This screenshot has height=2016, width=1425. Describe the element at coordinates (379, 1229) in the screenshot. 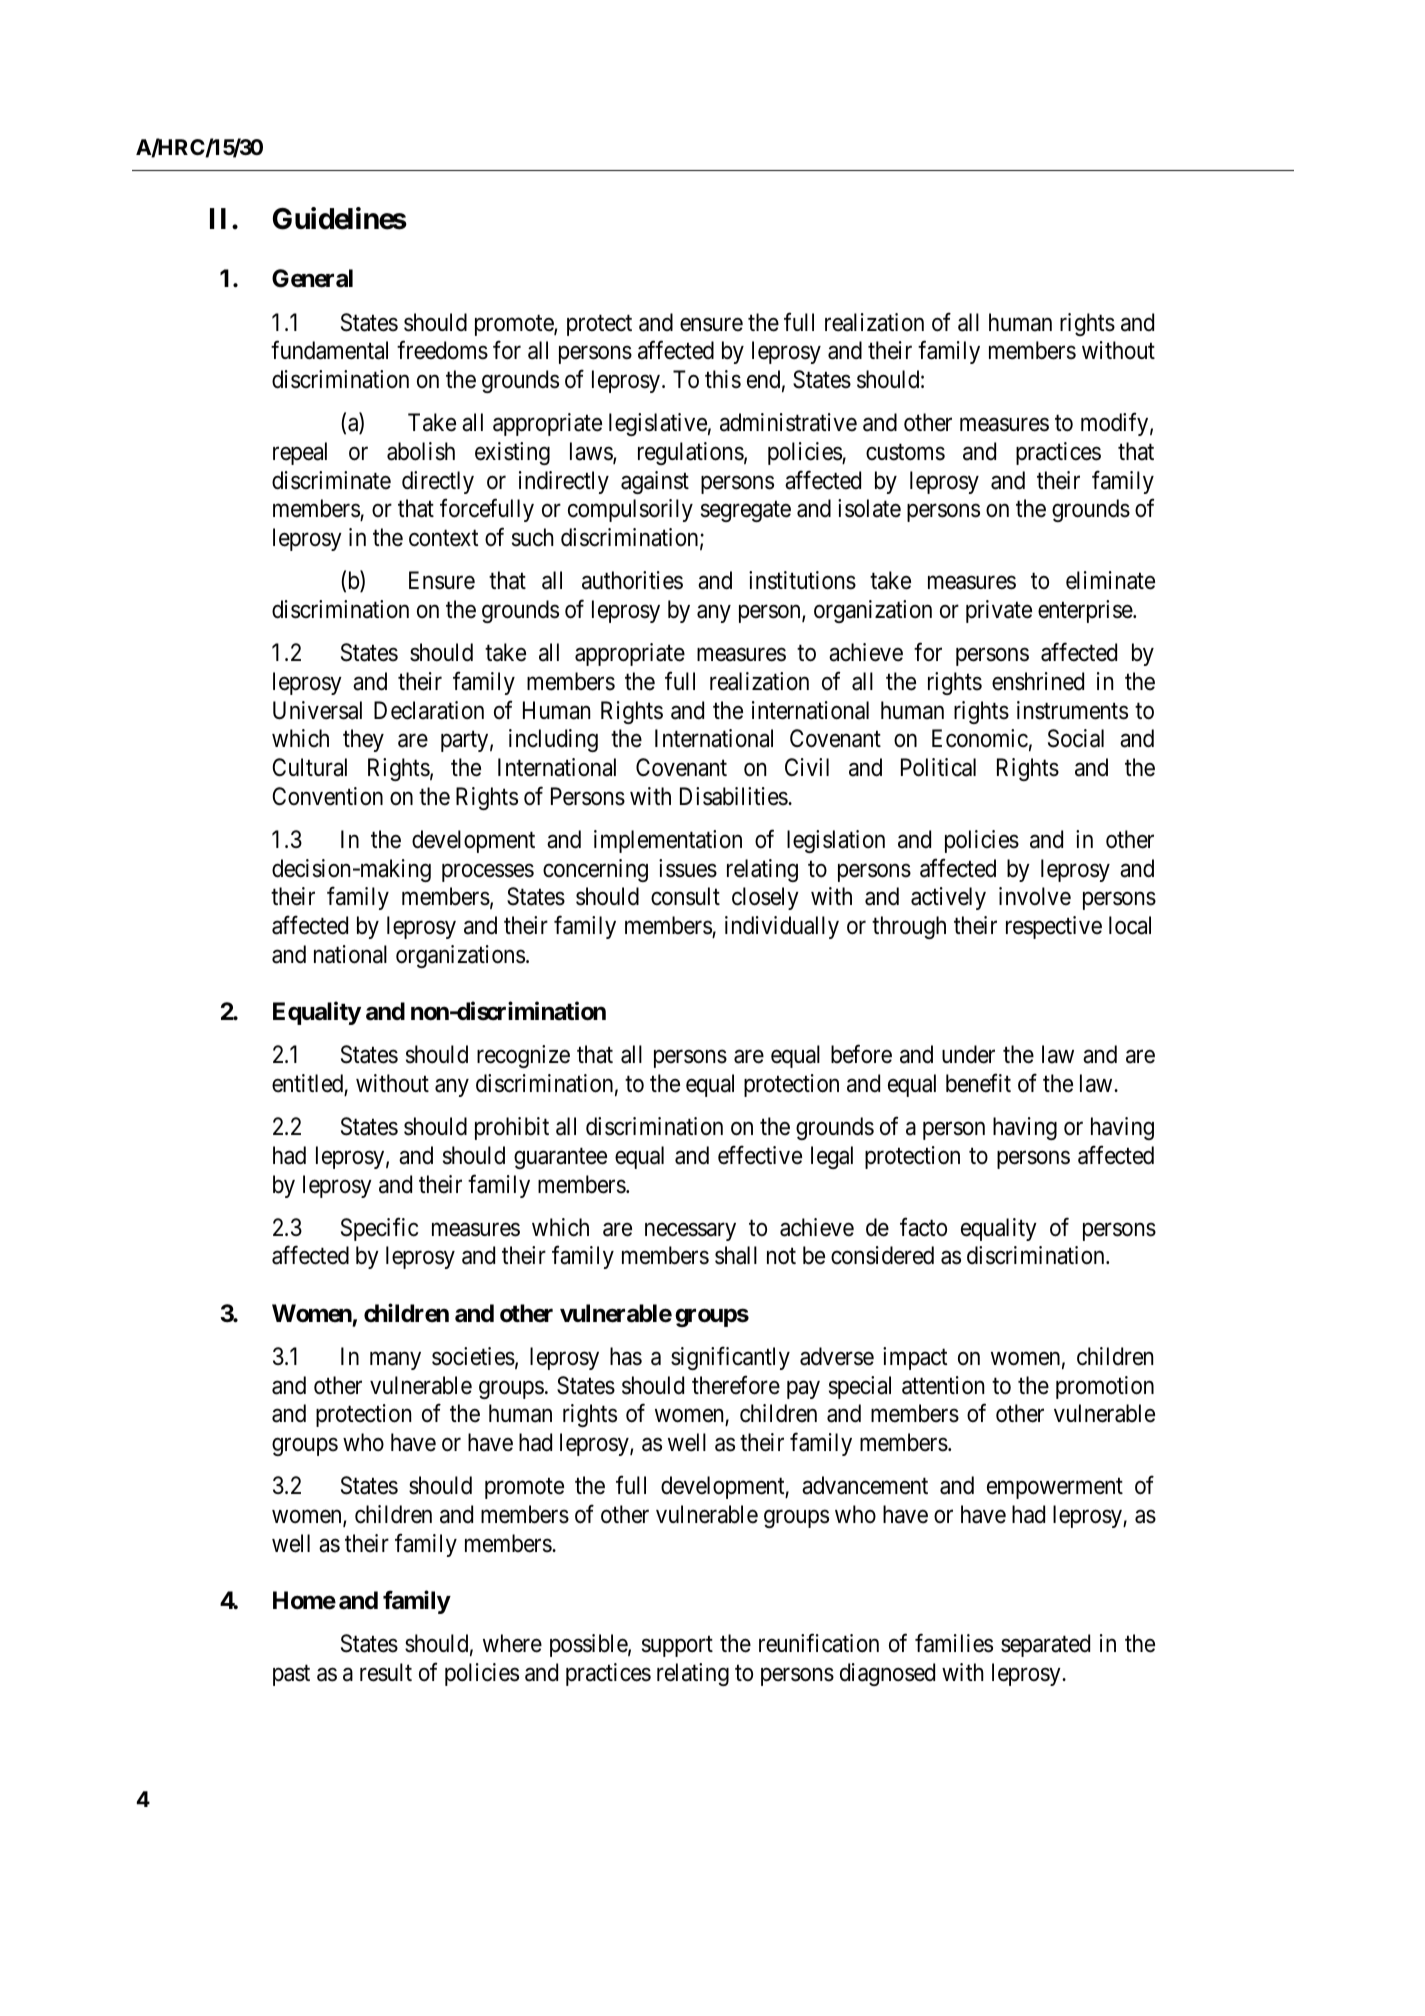

I see `Specific` at that location.
